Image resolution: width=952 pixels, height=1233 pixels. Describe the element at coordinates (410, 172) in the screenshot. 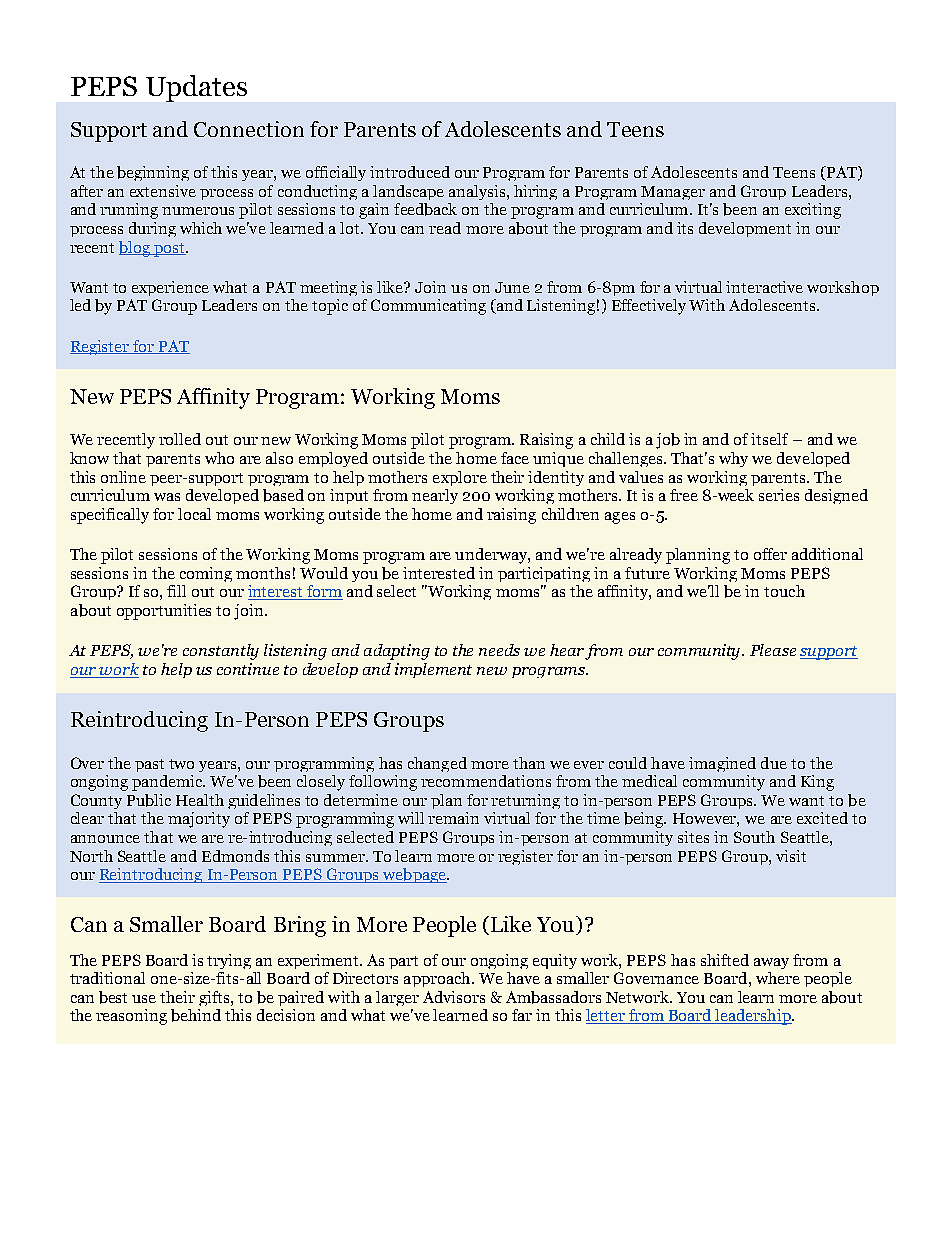

I see `introduced` at that location.
